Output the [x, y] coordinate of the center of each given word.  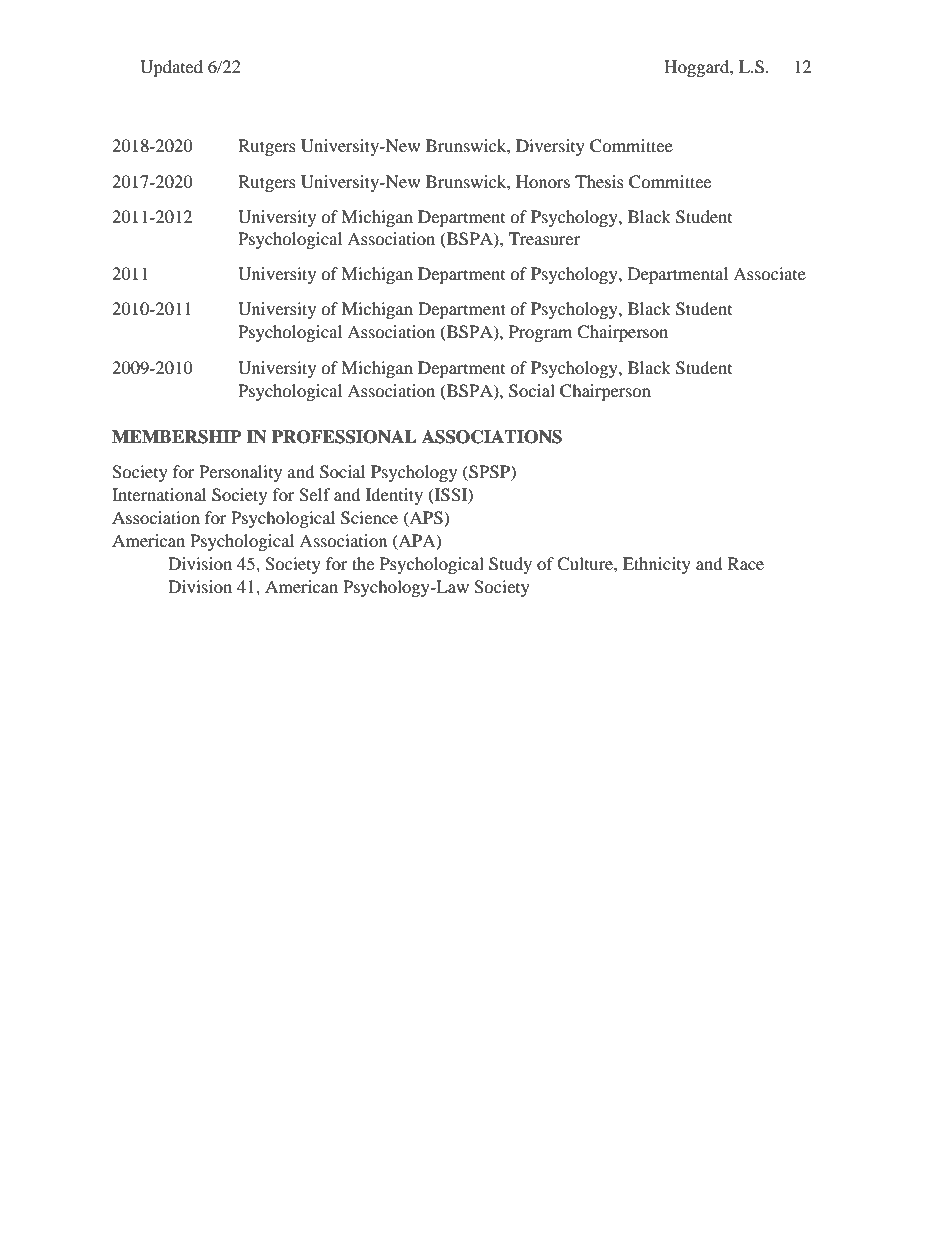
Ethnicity [657, 565]
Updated [171, 68]
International [159, 494]
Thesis [599, 181]
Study [510, 565]
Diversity [550, 147]
